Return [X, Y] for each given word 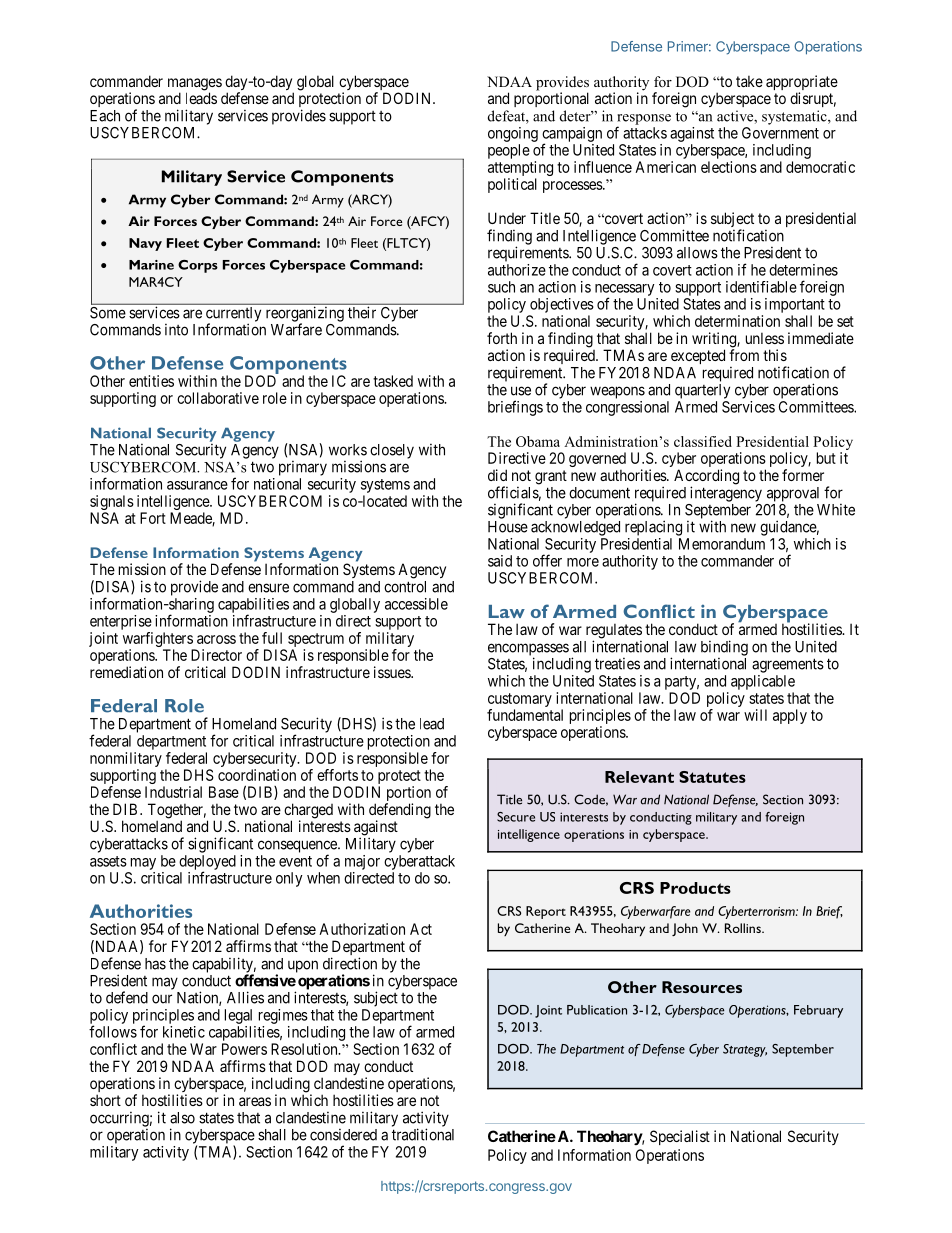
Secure [516, 817]
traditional [423, 1134]
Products [695, 888]
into [176, 330]
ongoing [513, 134]
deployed [207, 863]
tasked [393, 381]
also [182, 1118]
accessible [416, 604]
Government [780, 133]
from [744, 355]
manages [195, 85]
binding [724, 648]
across [216, 639]
